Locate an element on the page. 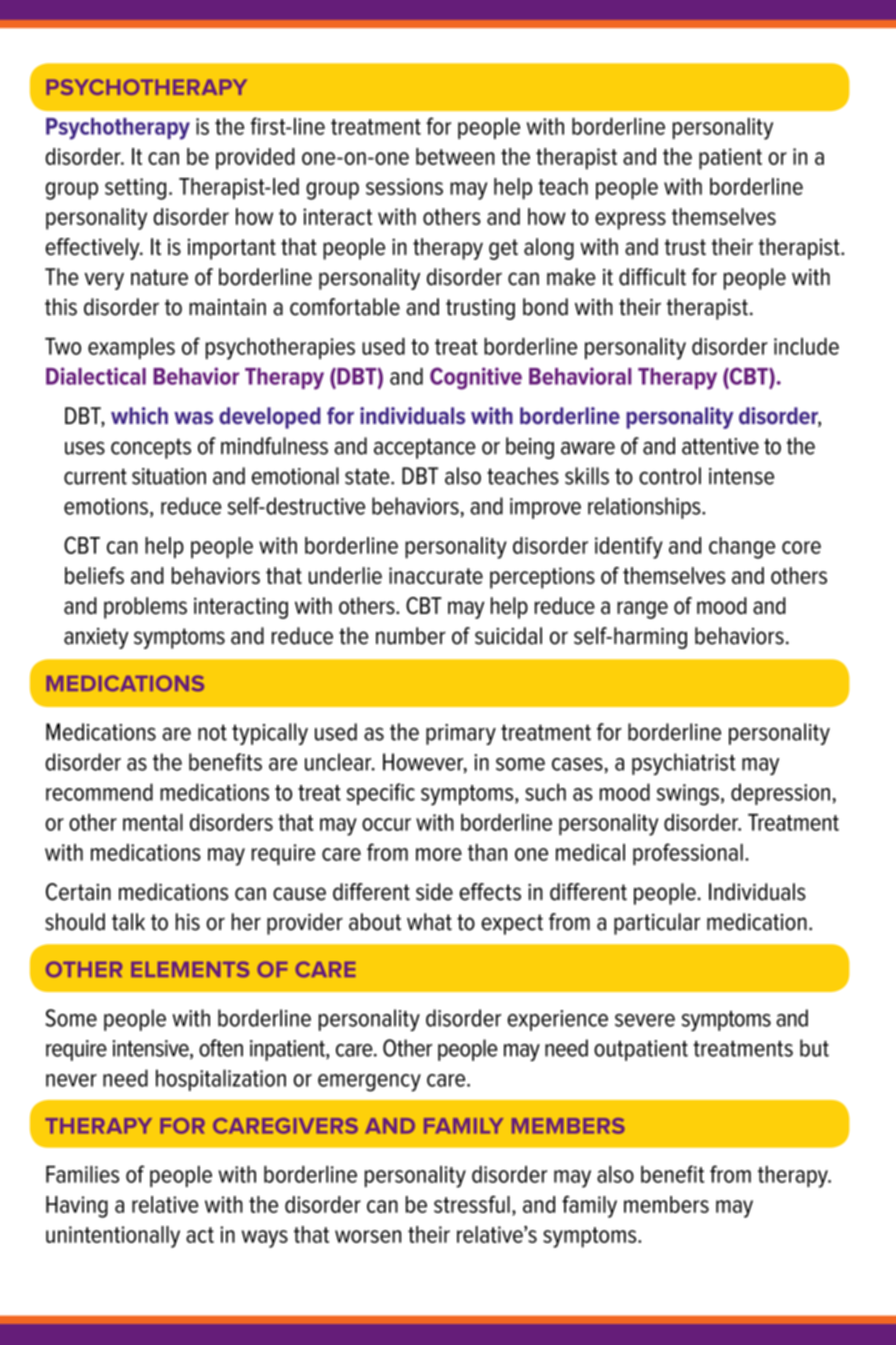 The height and width of the document is (1345, 896). unintentionally is located at coordinates (113, 1237).
